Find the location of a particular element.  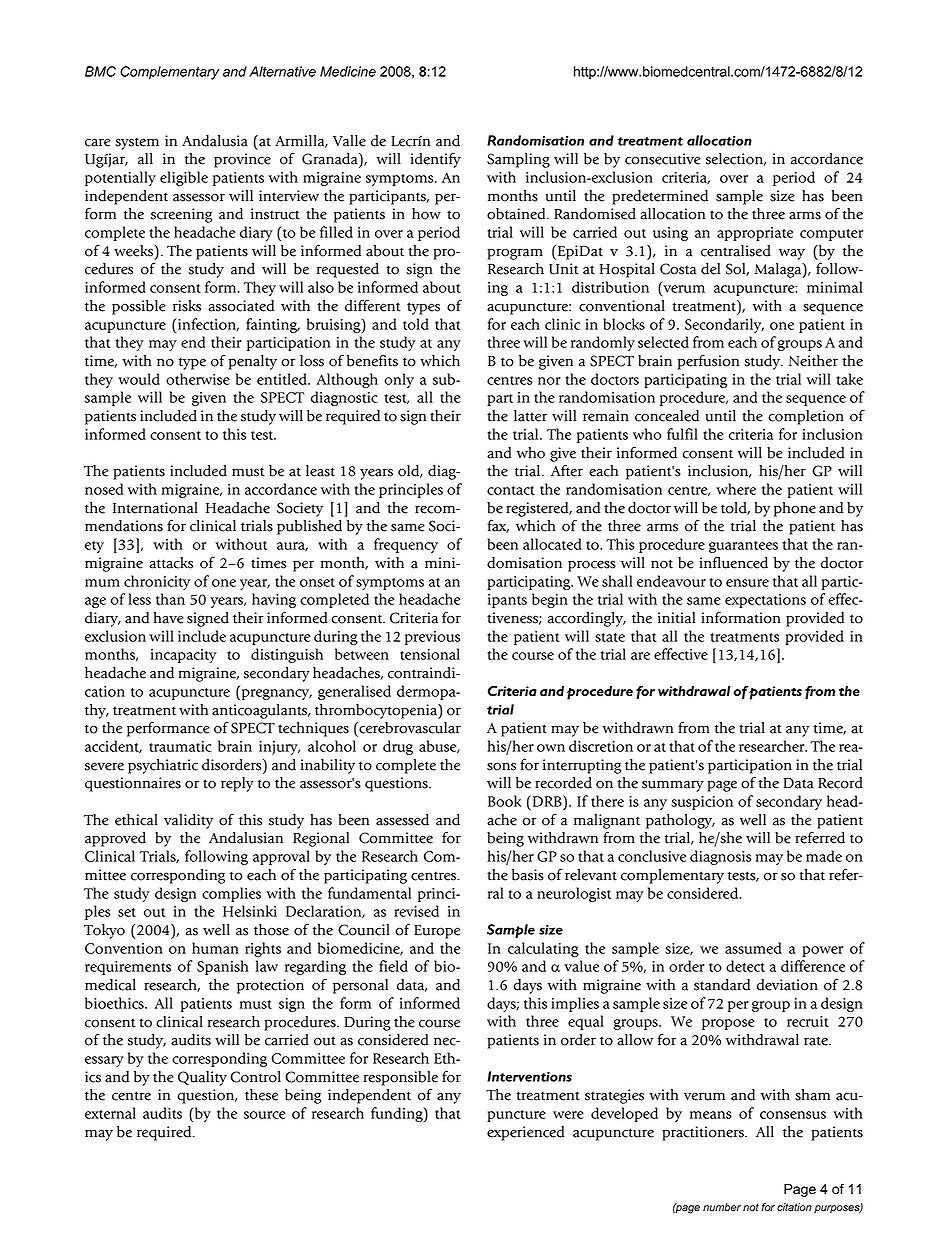

otherwise is located at coordinates (198, 379).
